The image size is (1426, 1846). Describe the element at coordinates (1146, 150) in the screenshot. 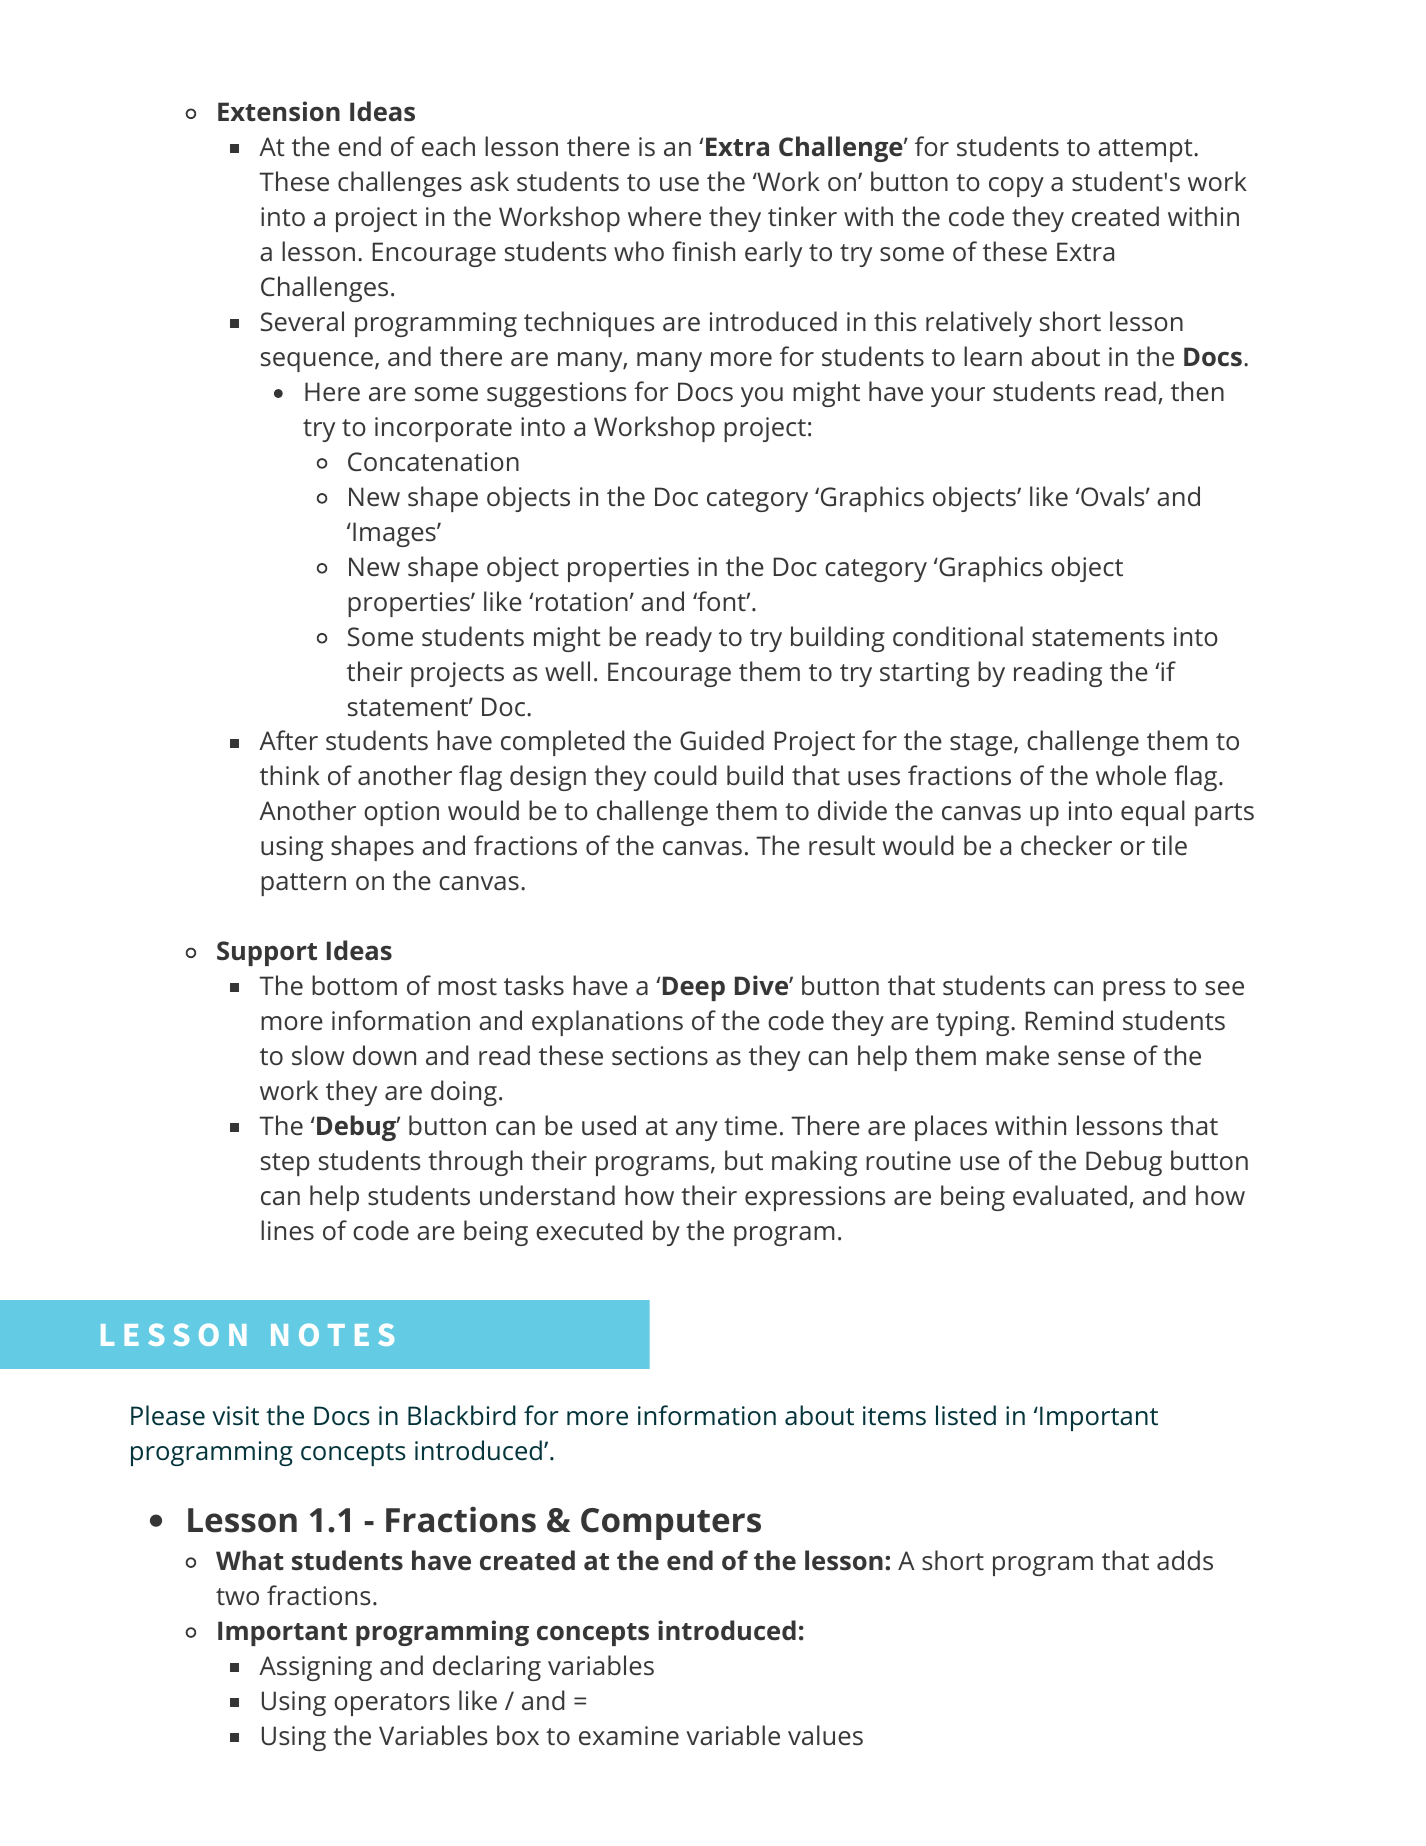

I see `attempt` at that location.
